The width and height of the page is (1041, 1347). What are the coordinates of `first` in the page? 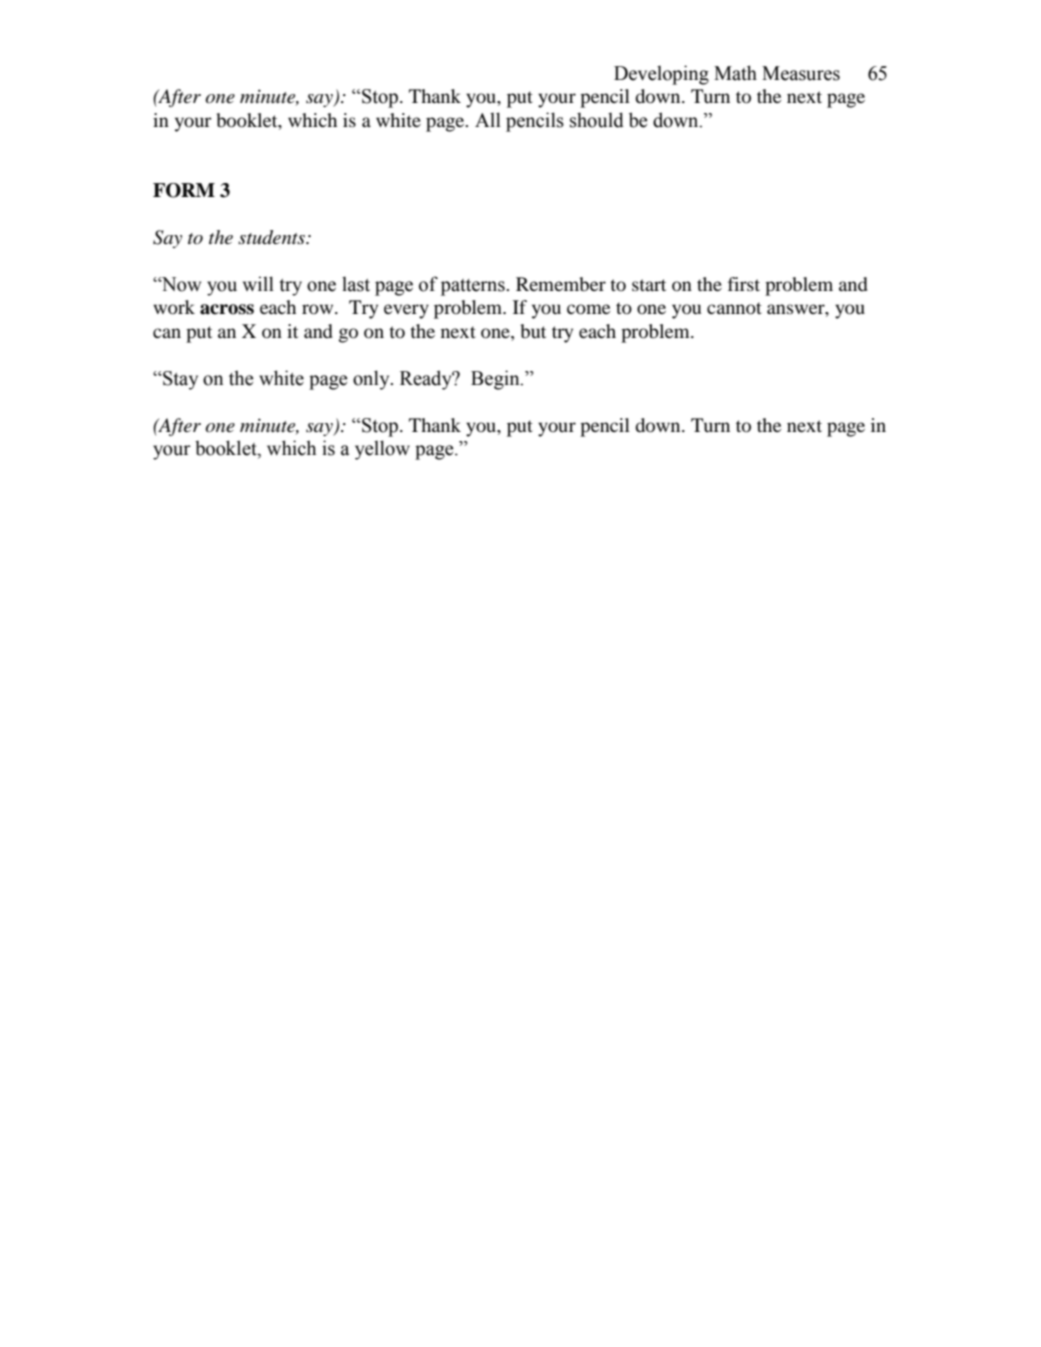 It's located at (744, 284).
